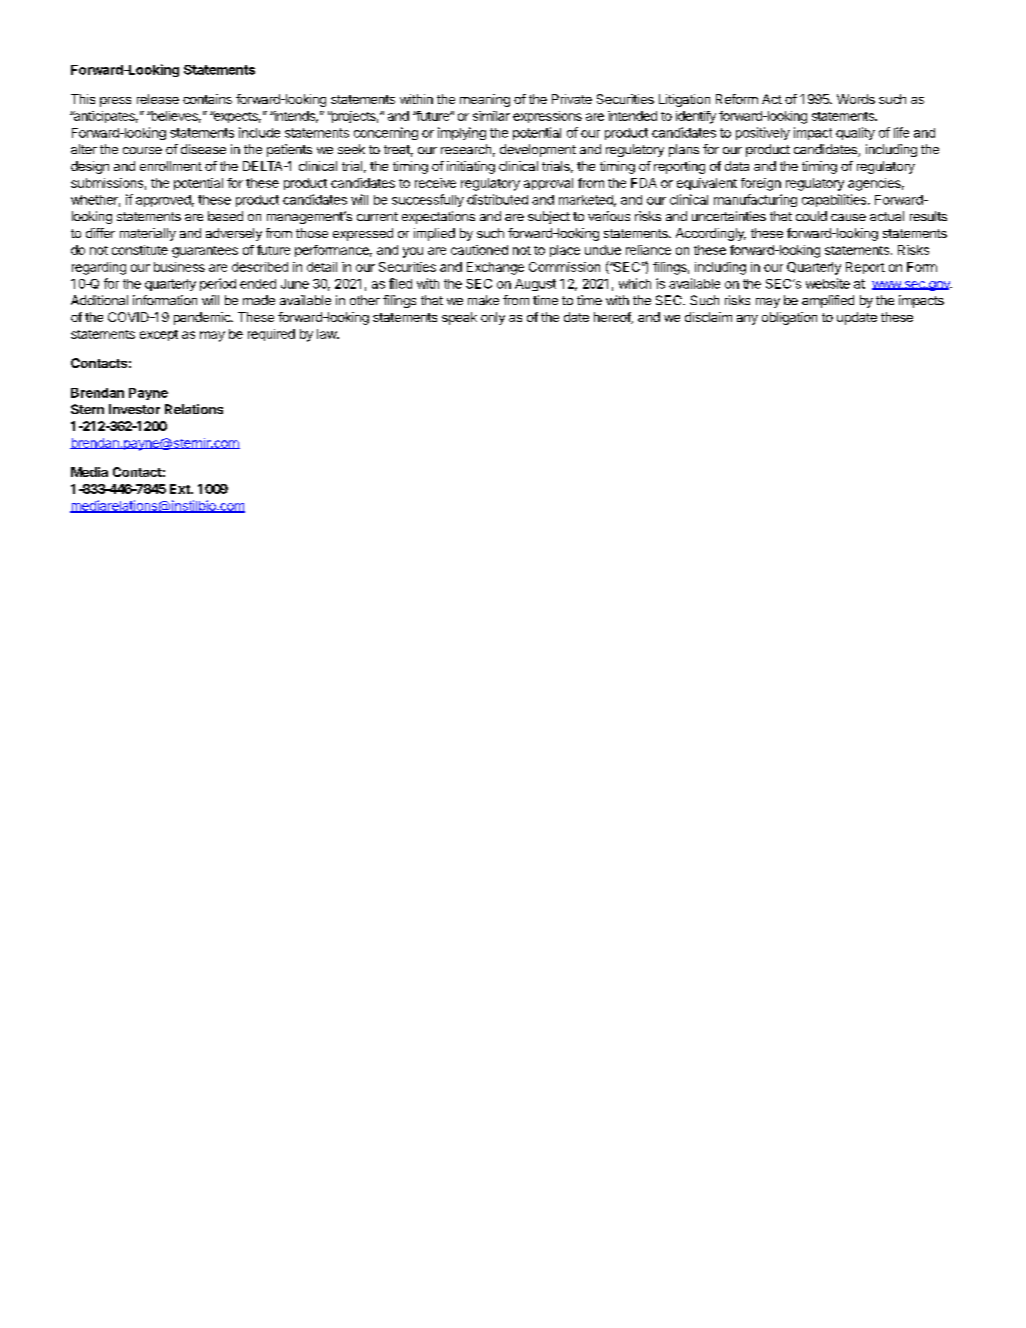 This document has width=1026, height=1328. What do you see at coordinates (747, 320) in the document?
I see `any` at bounding box center [747, 320].
